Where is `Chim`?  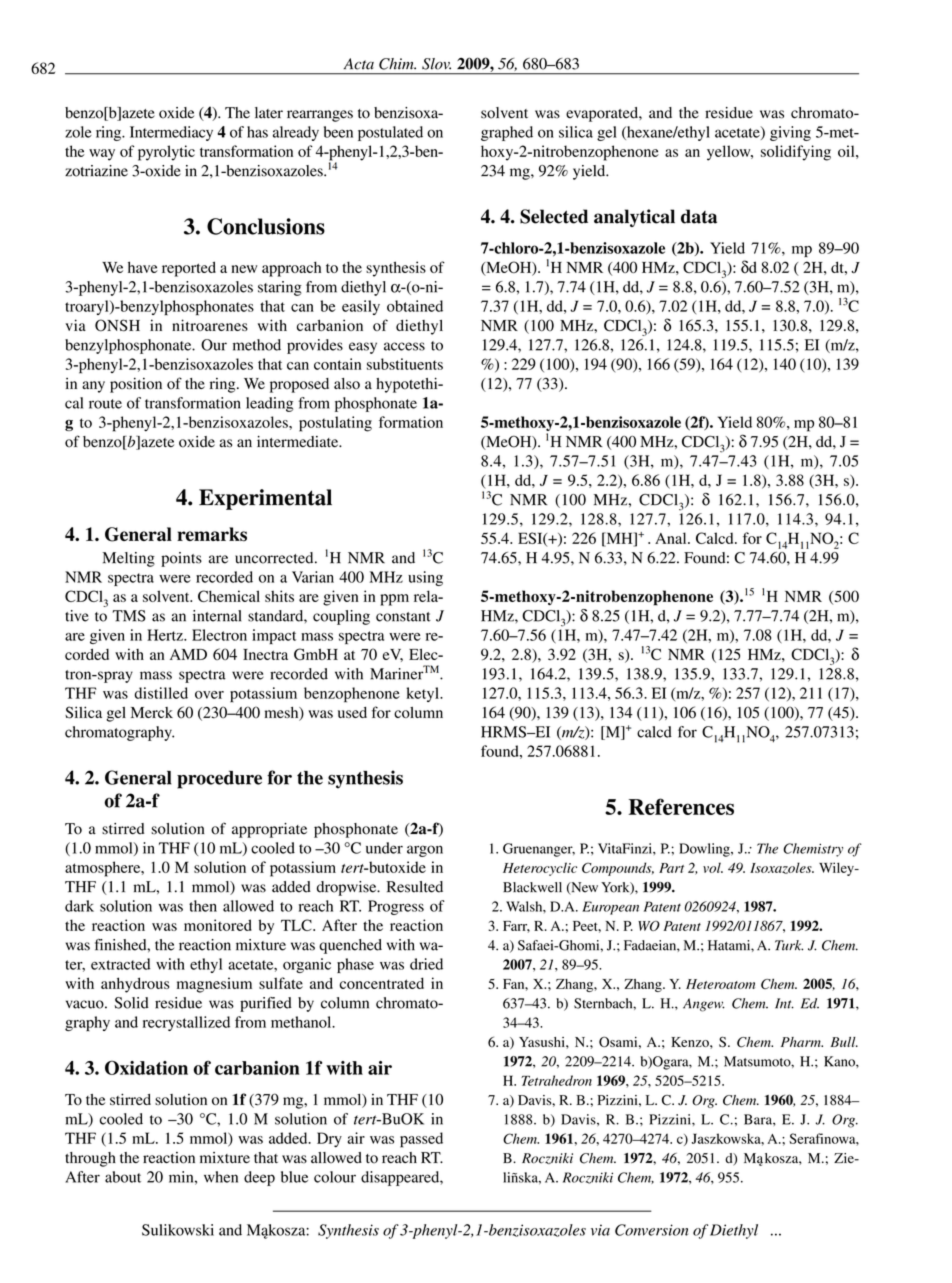 Chim is located at coordinates (397, 64).
